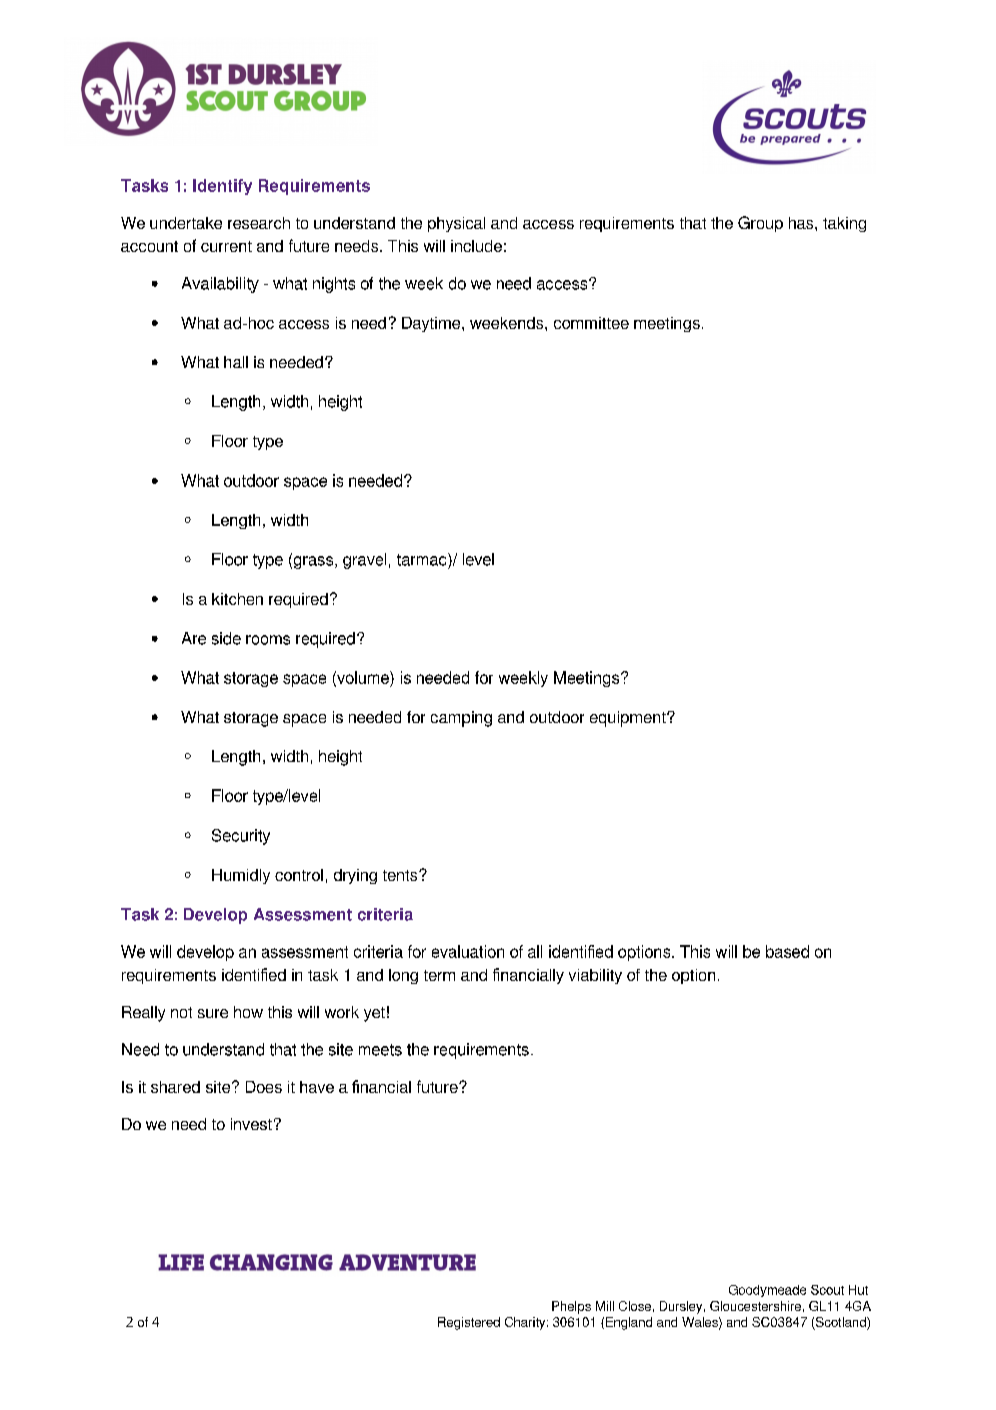 The height and width of the page is (1410, 996). I want to click on research, so click(259, 223).
